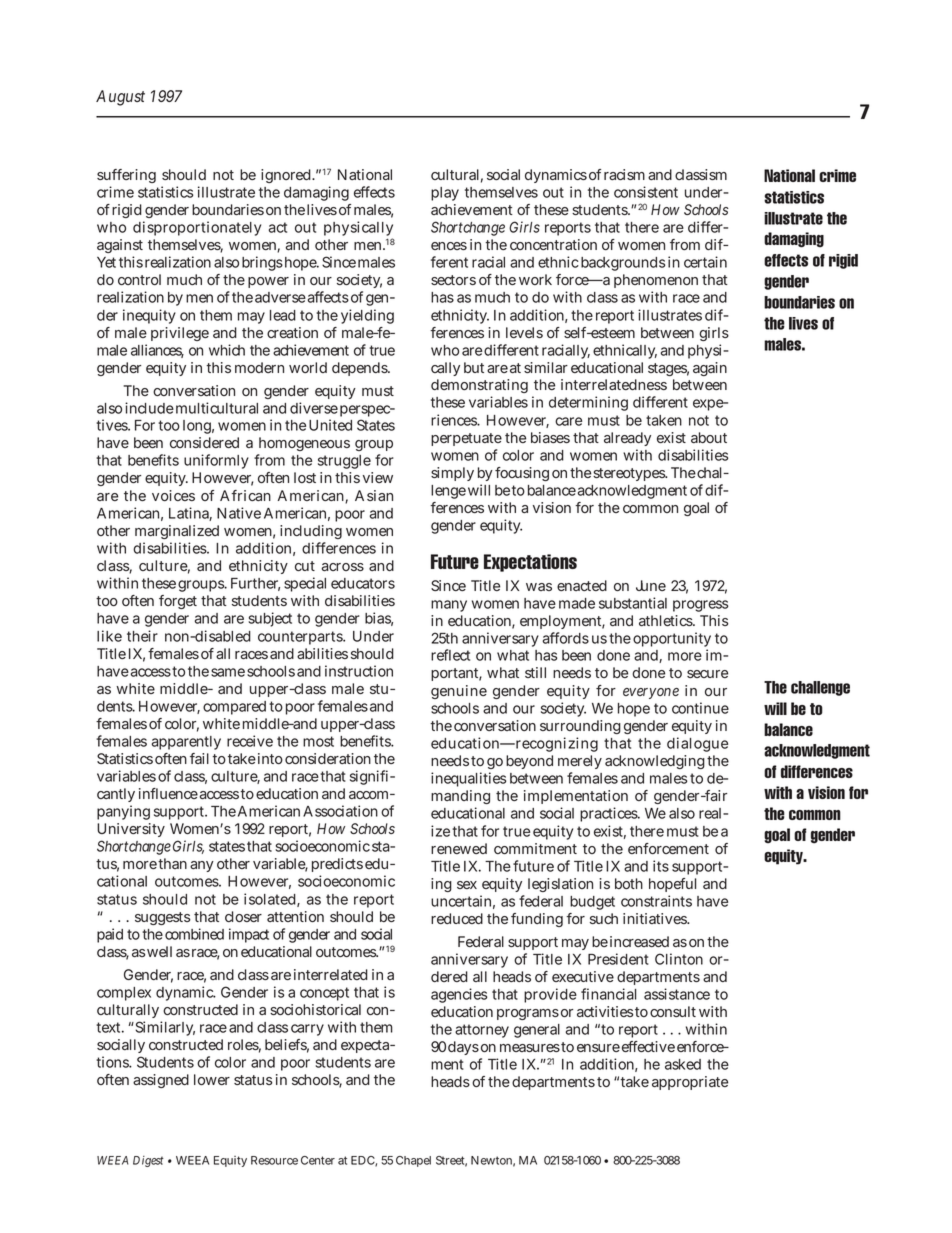 Image resolution: width=952 pixels, height=1233 pixels. I want to click on many, so click(449, 606).
